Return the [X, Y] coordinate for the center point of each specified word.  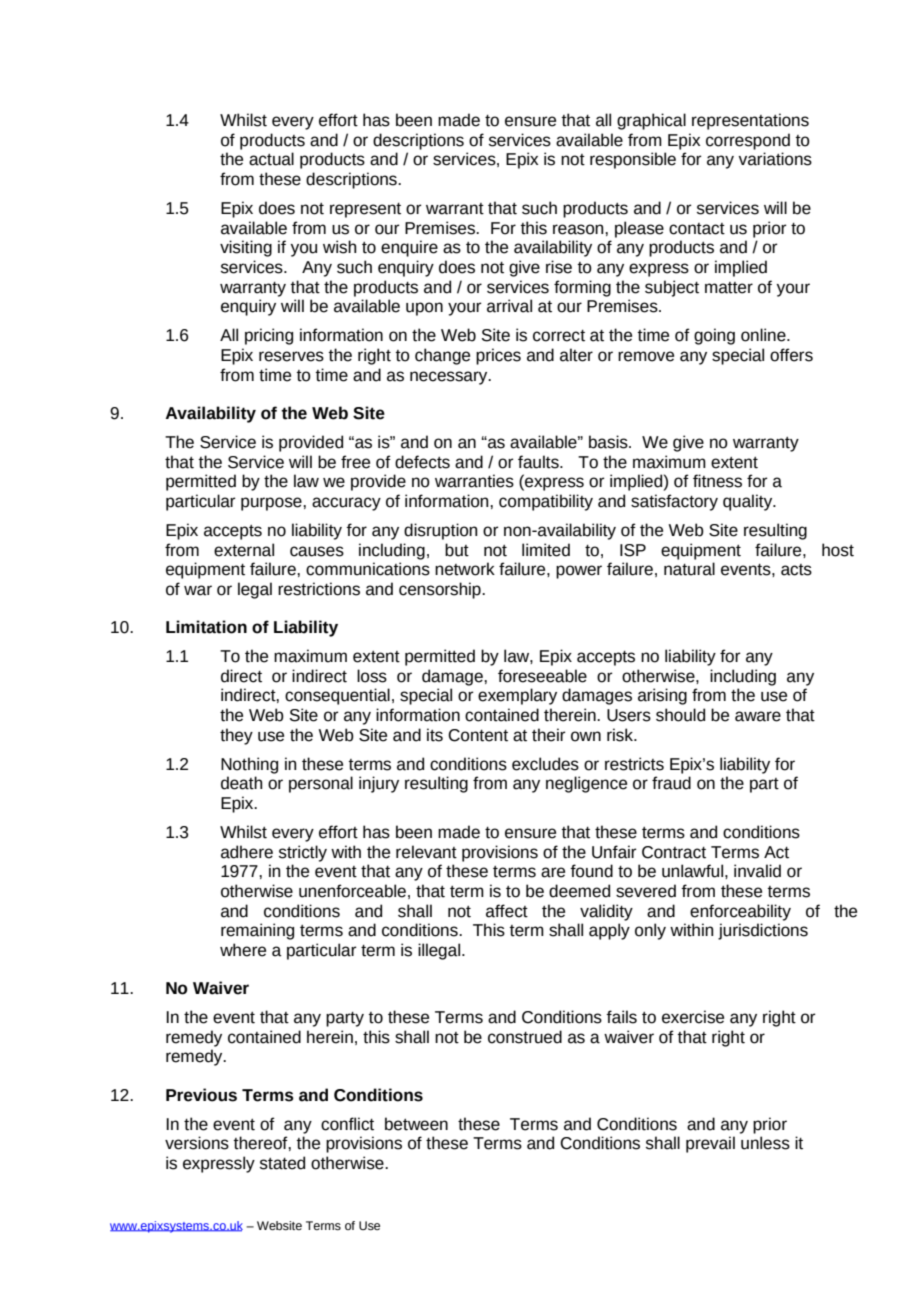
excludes [545, 764]
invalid [757, 871]
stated [282, 1163]
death [241, 783]
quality [749, 502]
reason [579, 229]
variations [775, 159]
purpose [272, 504]
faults [539, 462]
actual [271, 159]
